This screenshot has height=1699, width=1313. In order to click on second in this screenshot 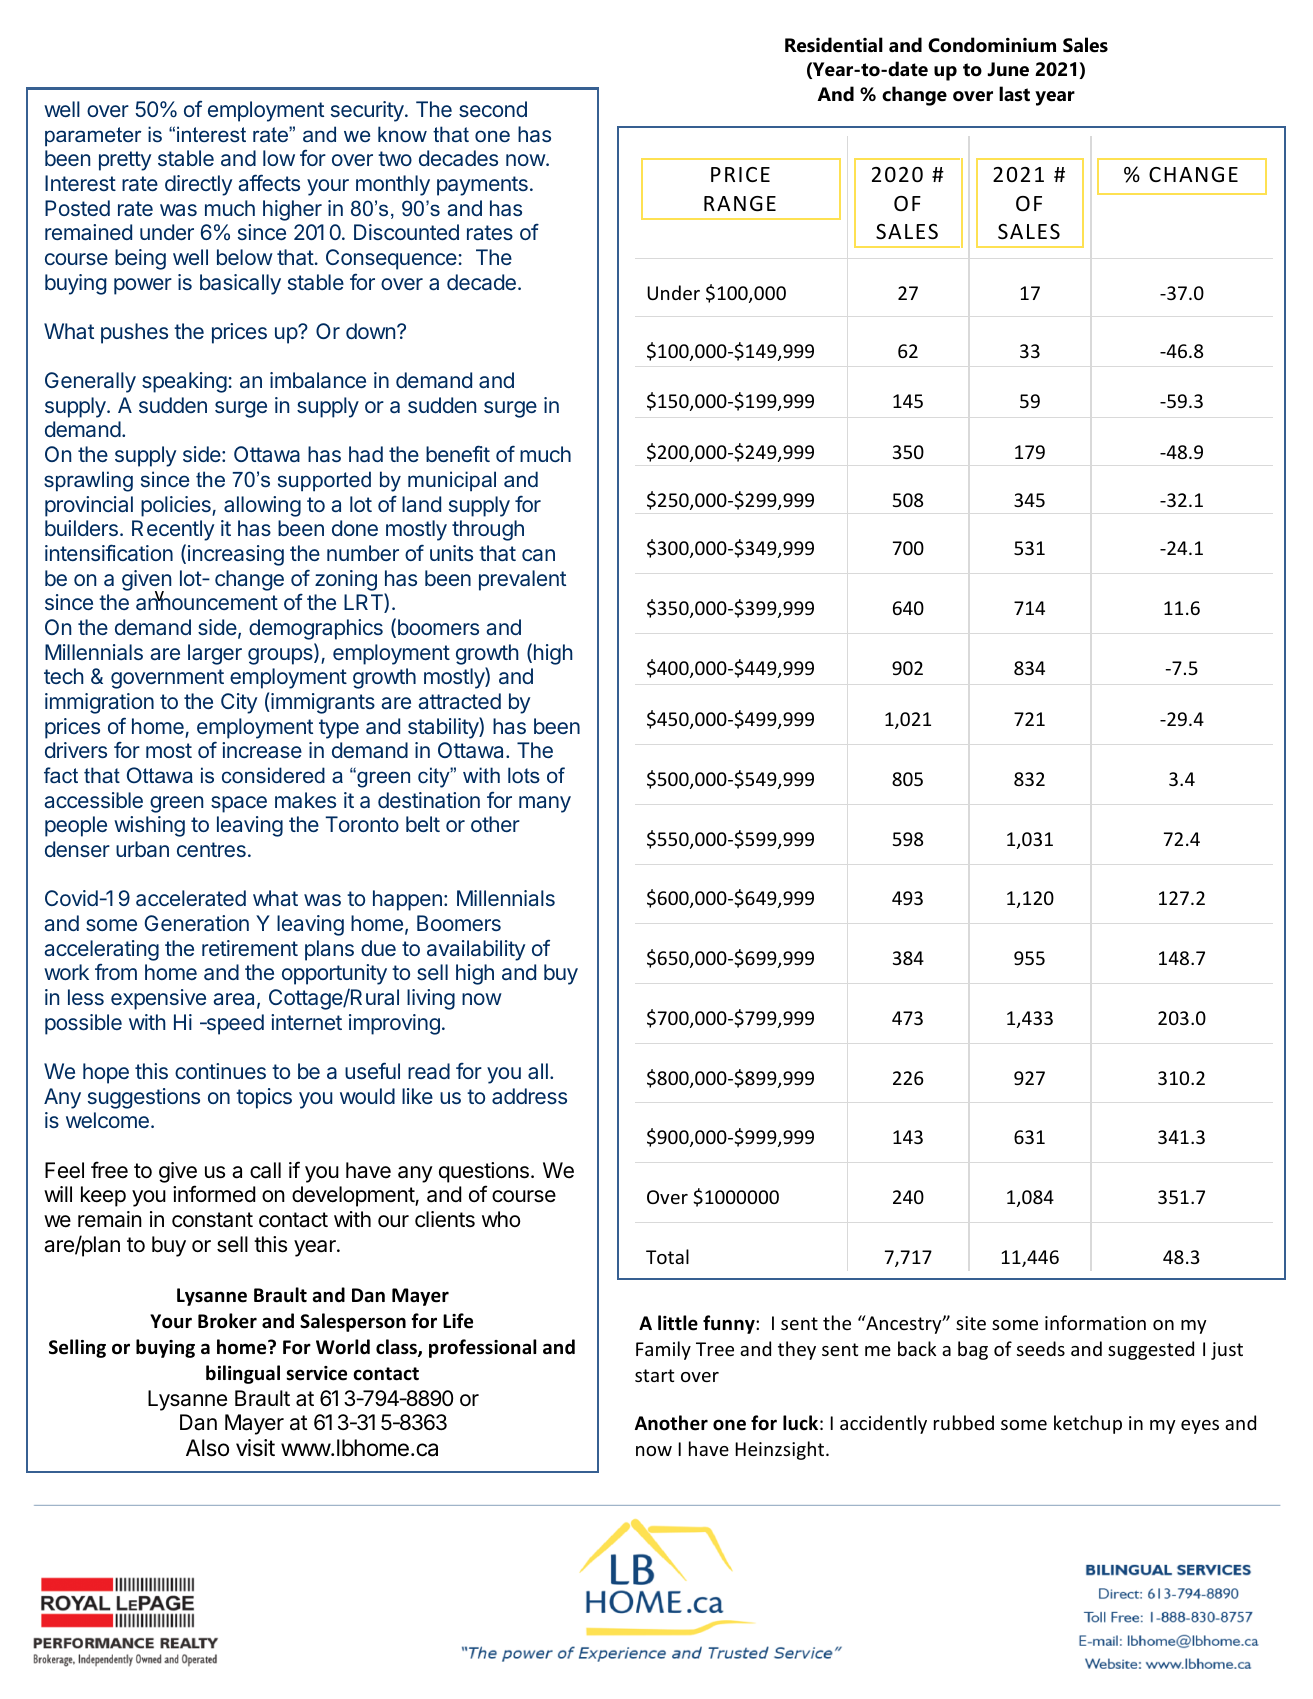, I will do `click(493, 109)`.
